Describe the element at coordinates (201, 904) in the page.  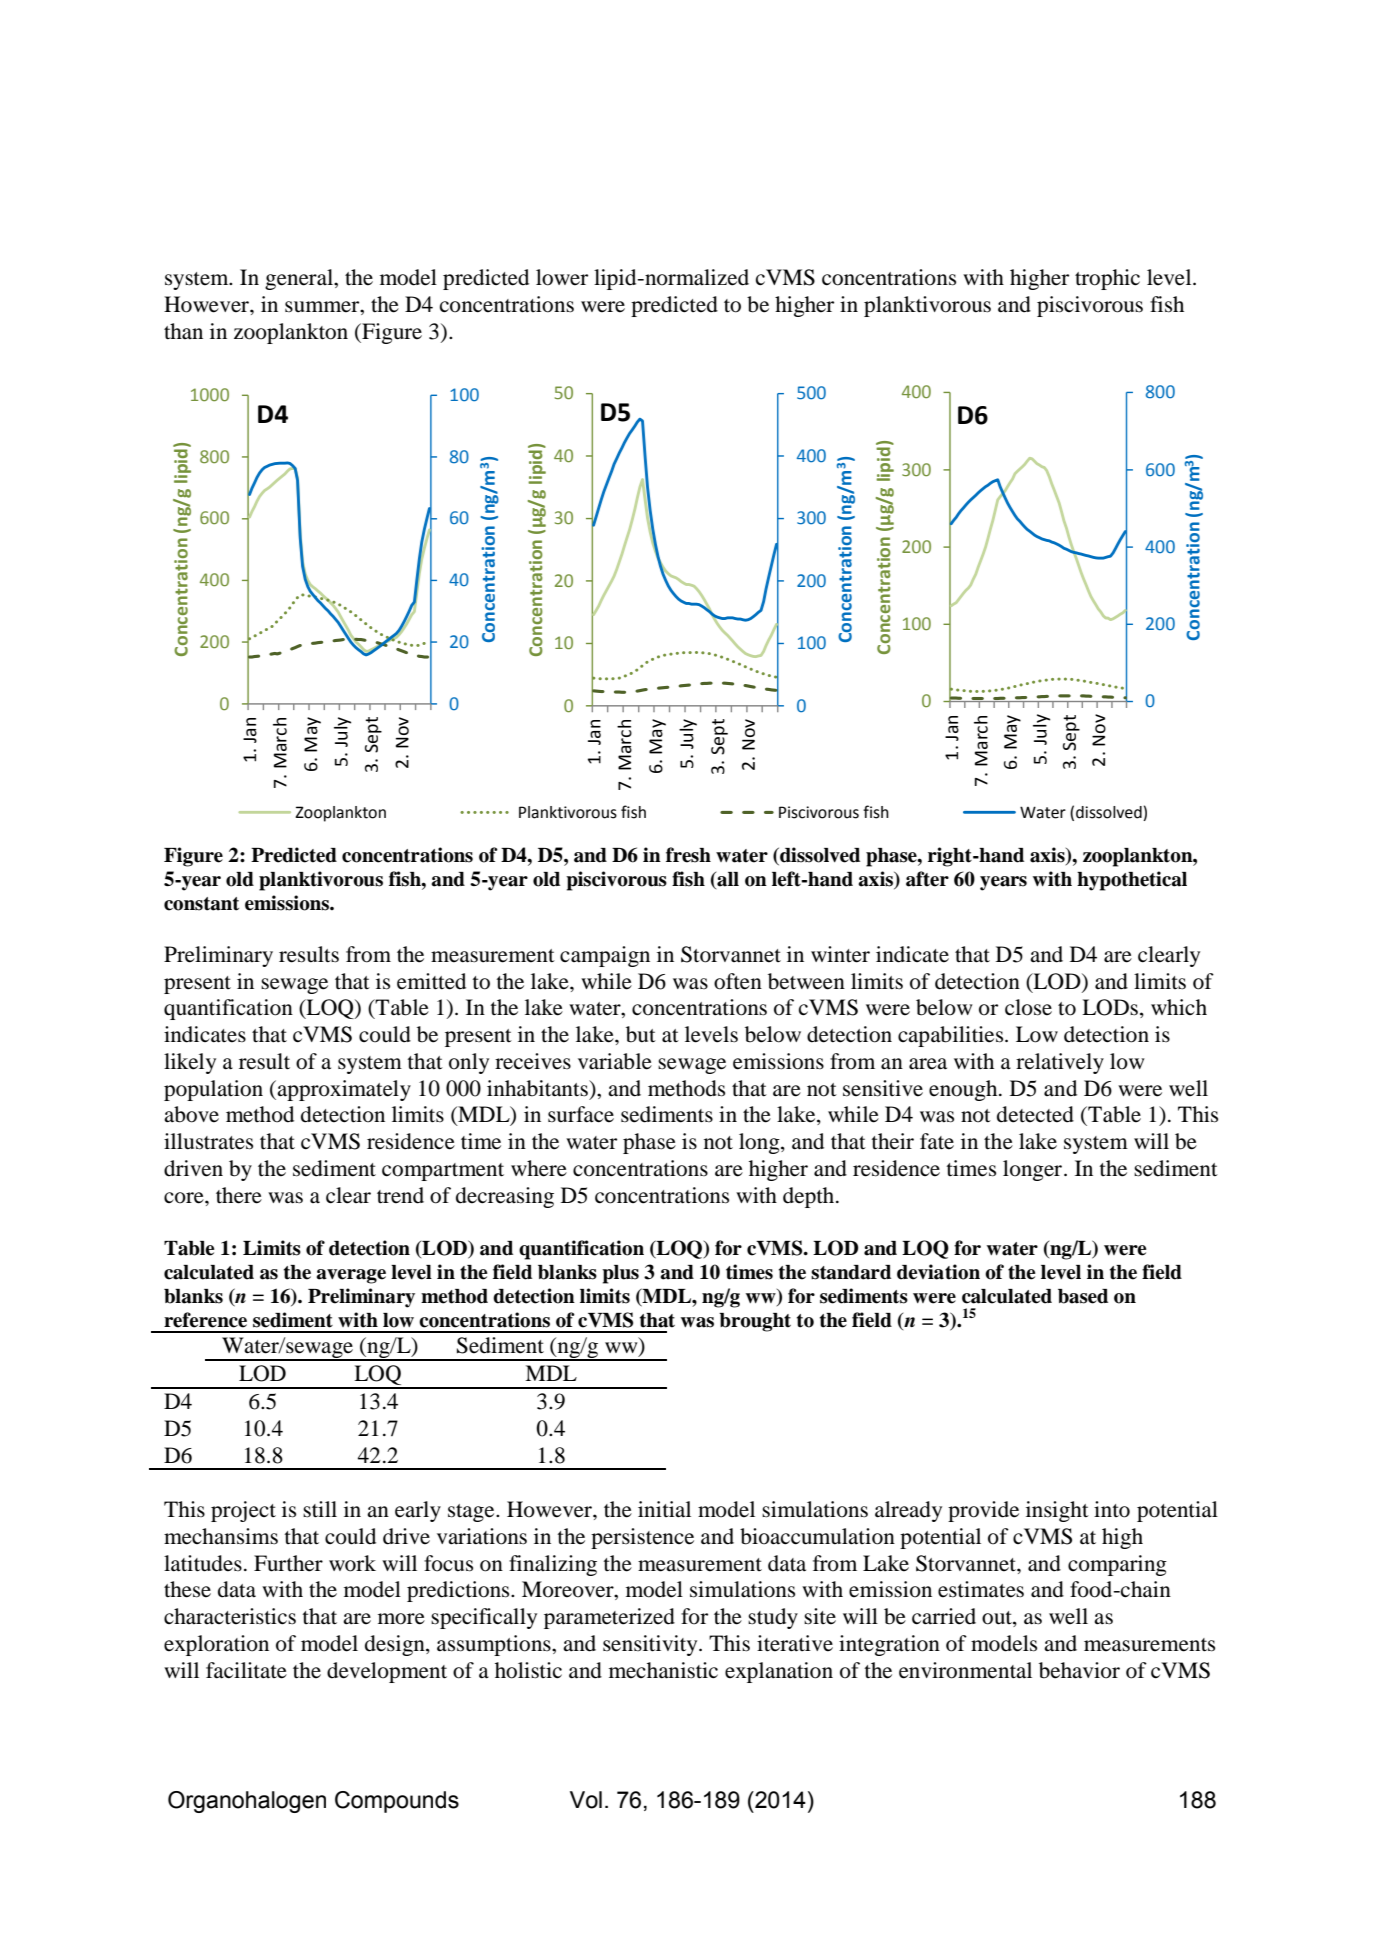
I see `constant` at that location.
